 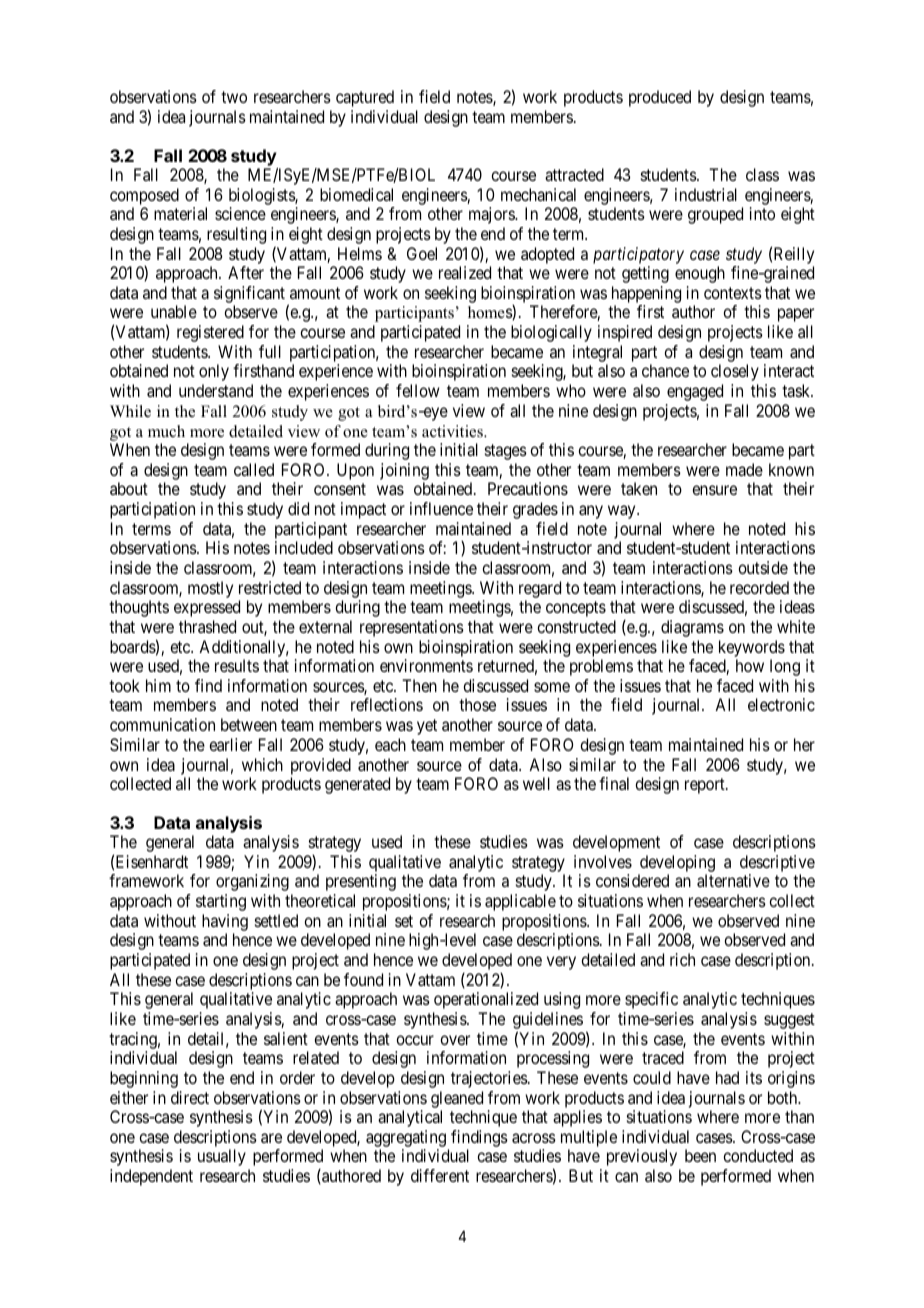 I want to click on made, so click(x=744, y=469).
